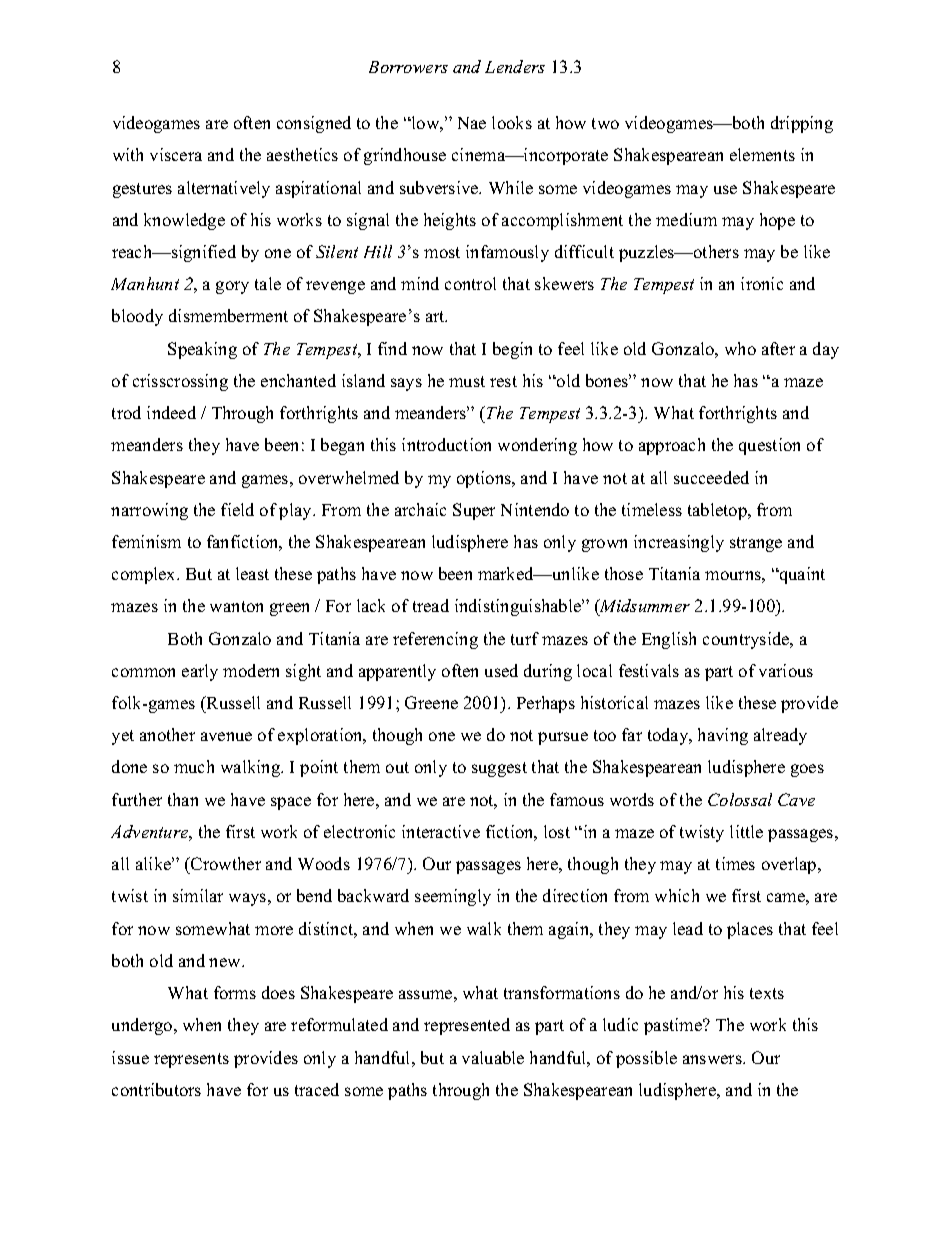  I want to click on tread, so click(431, 605).
